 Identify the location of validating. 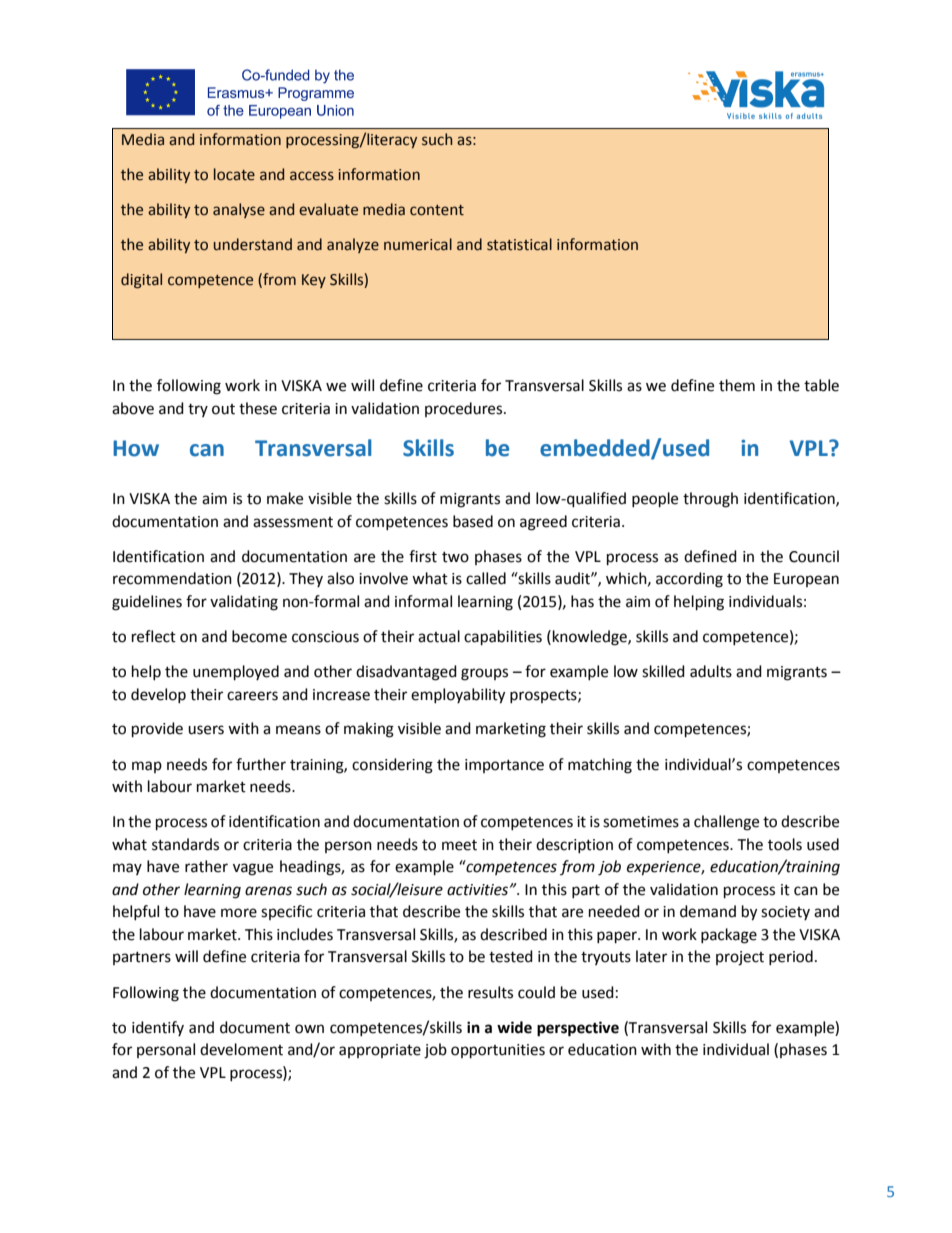
(244, 603).
